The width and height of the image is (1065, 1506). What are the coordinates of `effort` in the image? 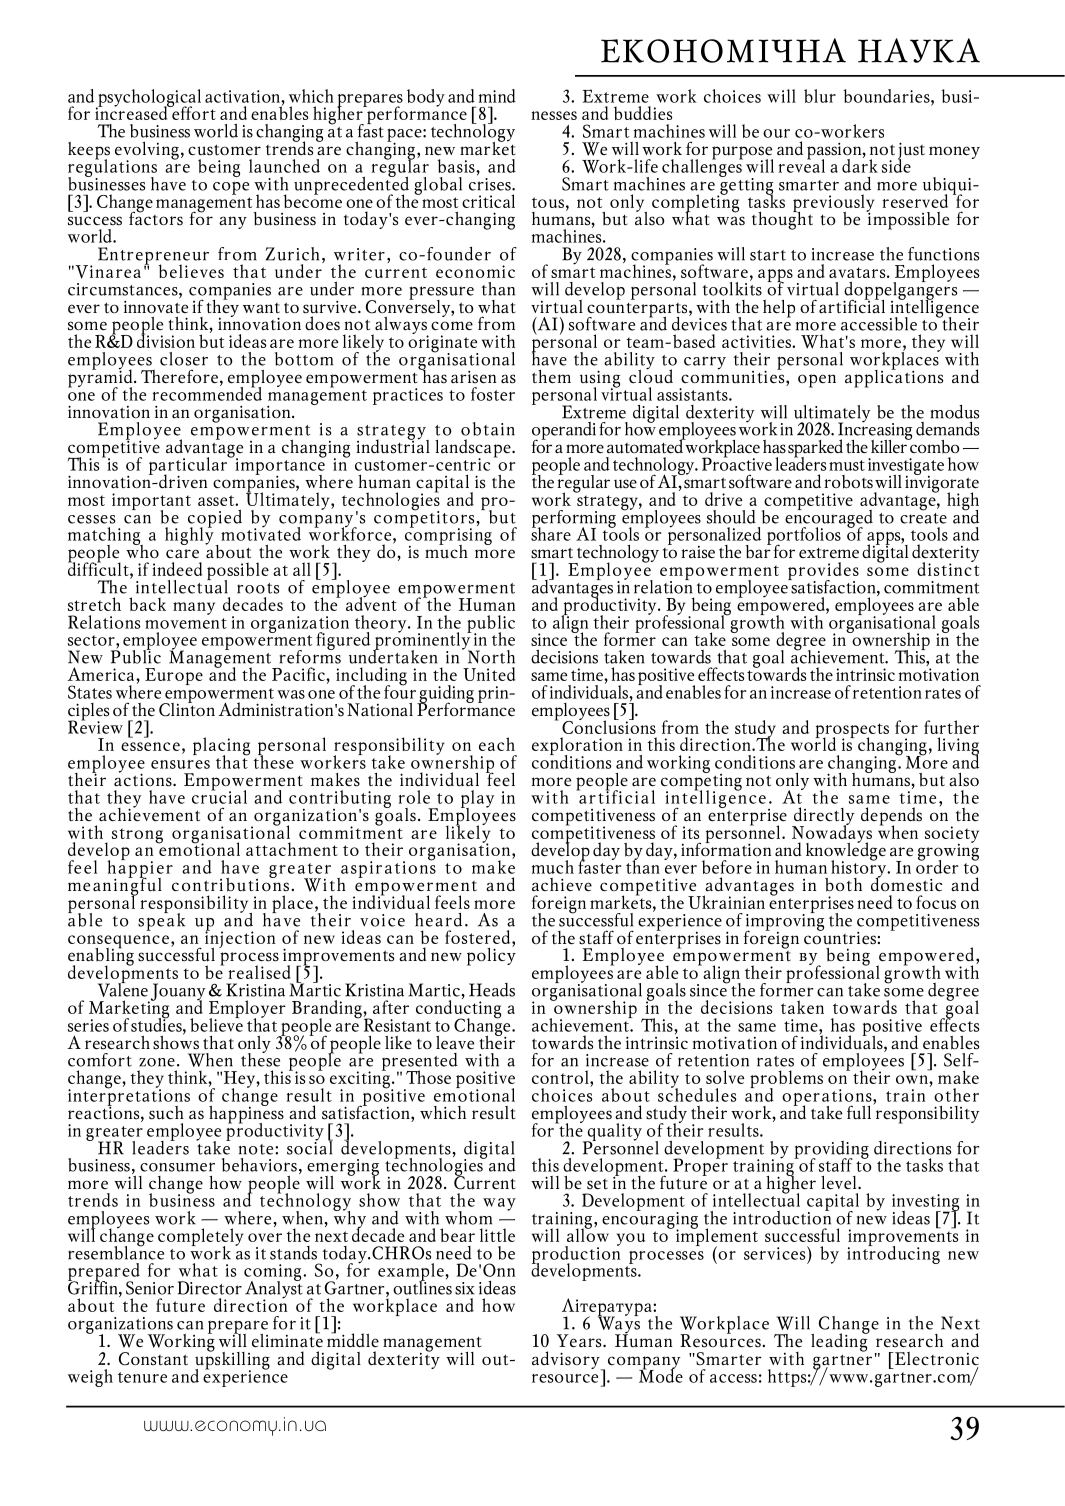 It's located at (193, 112).
